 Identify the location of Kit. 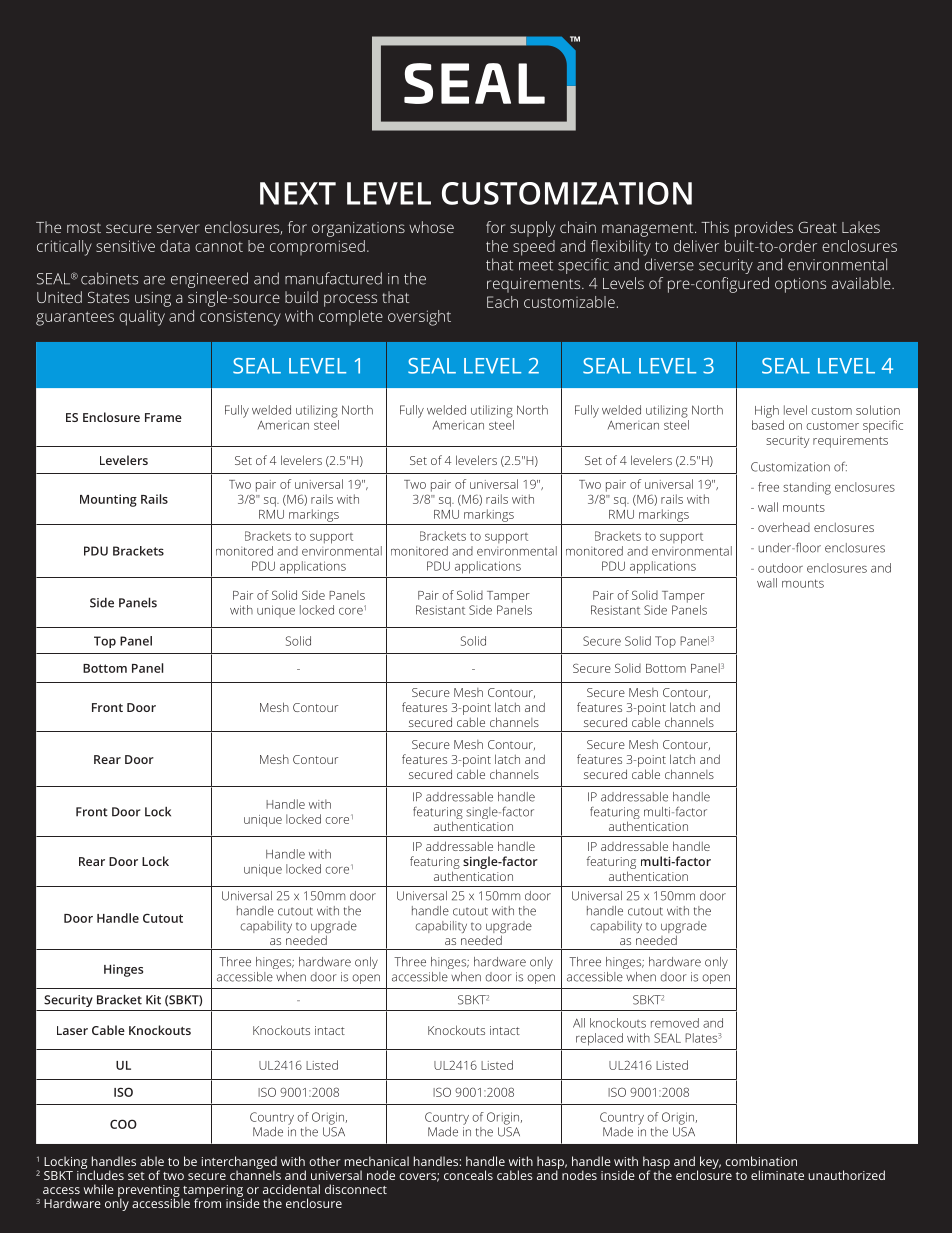
(153, 1000).
